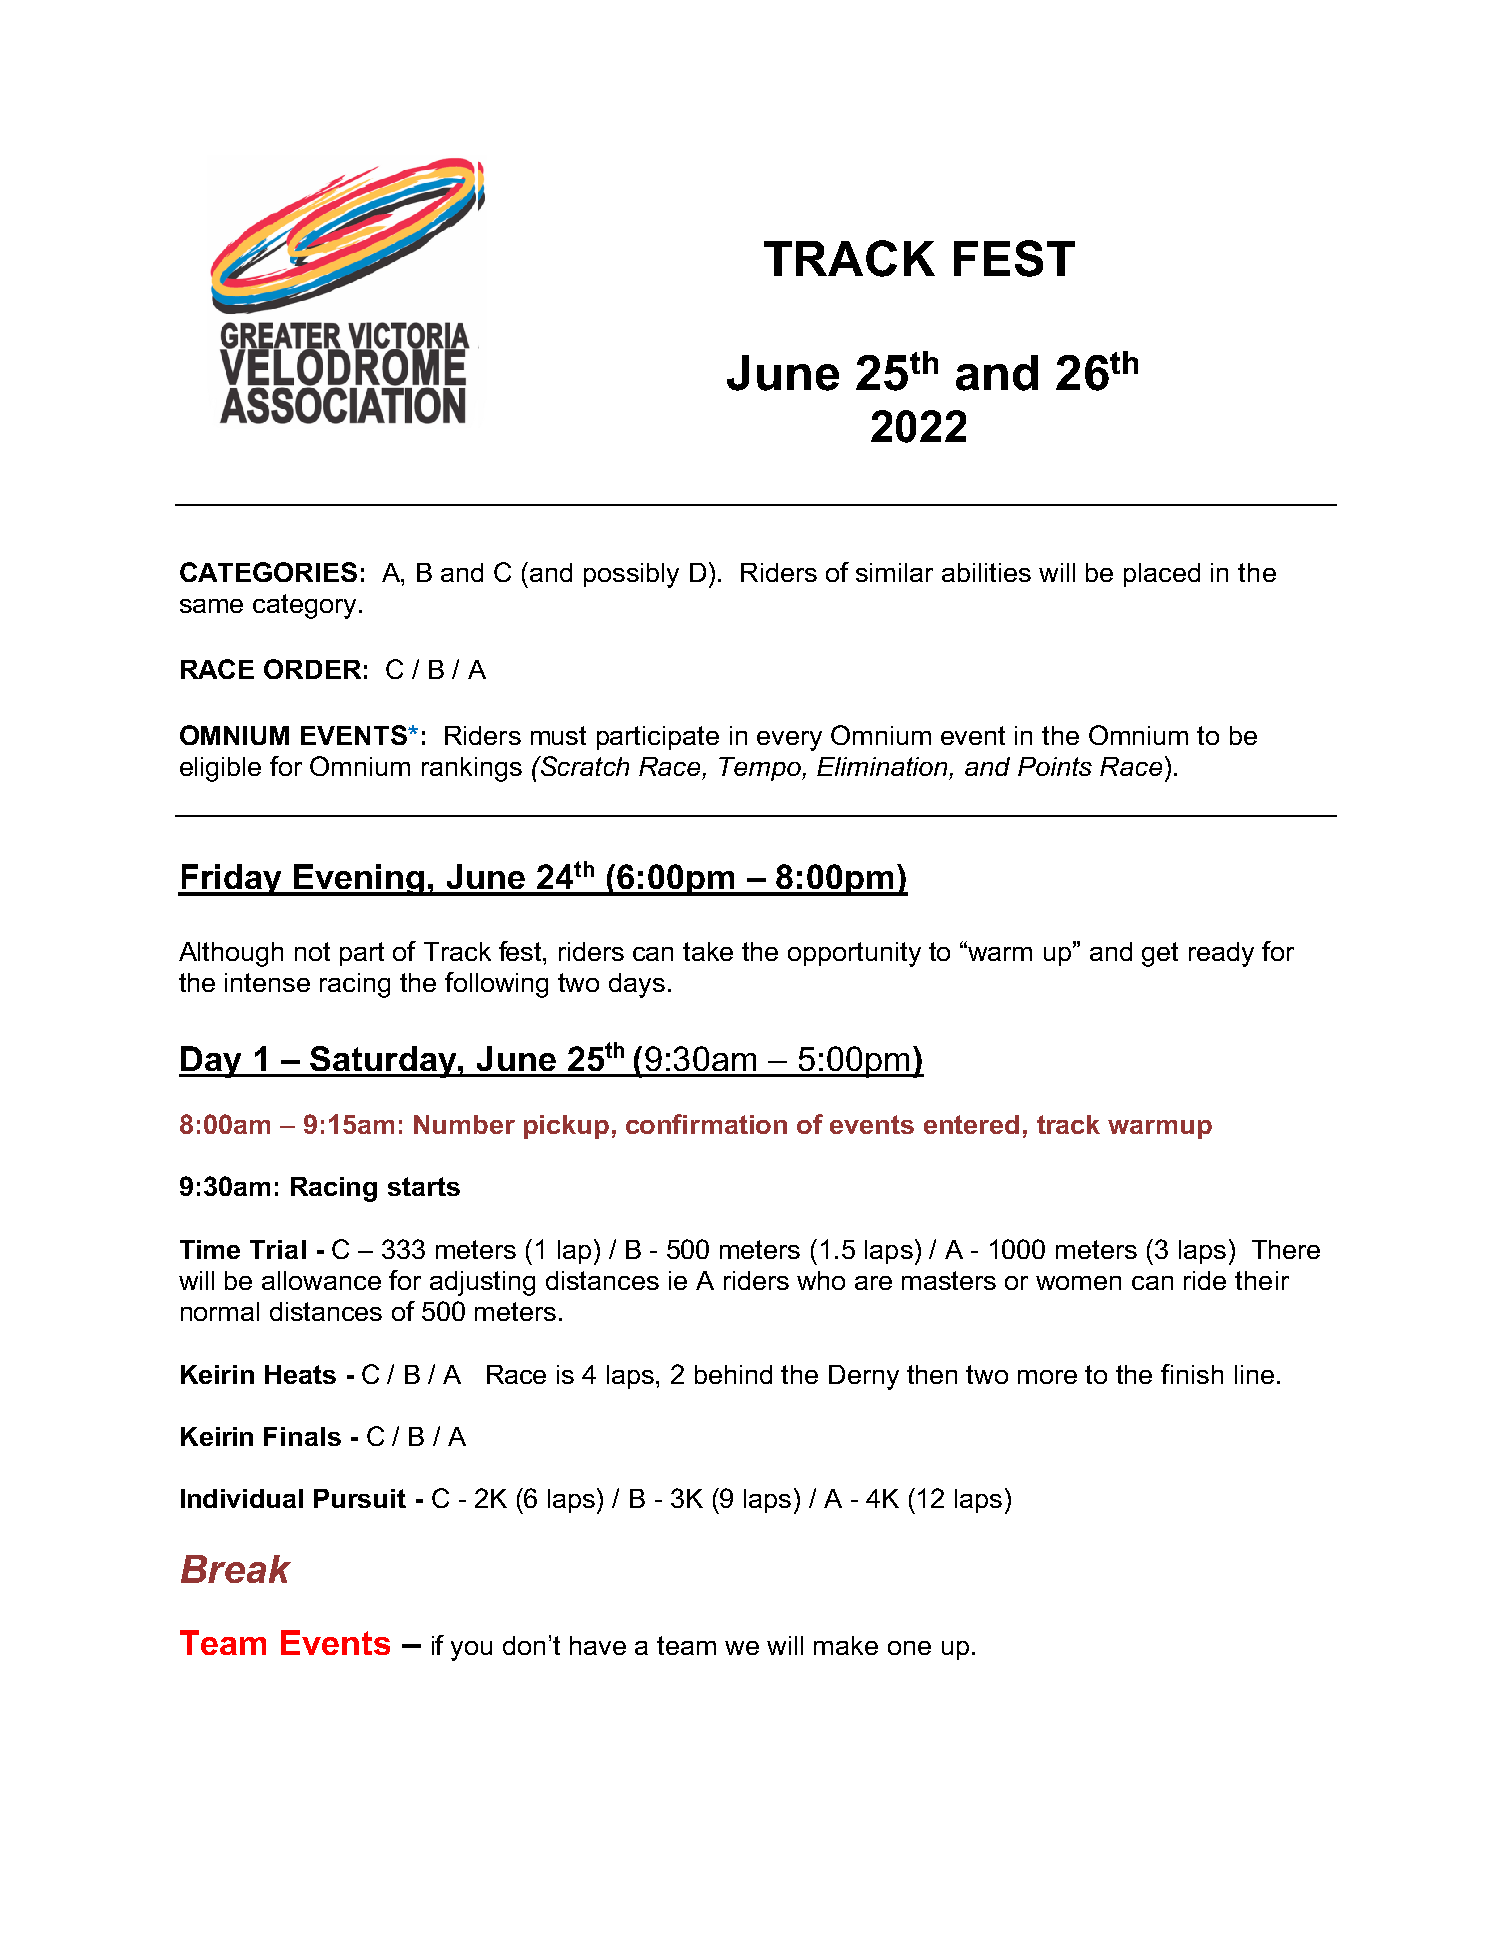 This image has width=1509, height=1953. I want to click on entered, so click(971, 1124).
